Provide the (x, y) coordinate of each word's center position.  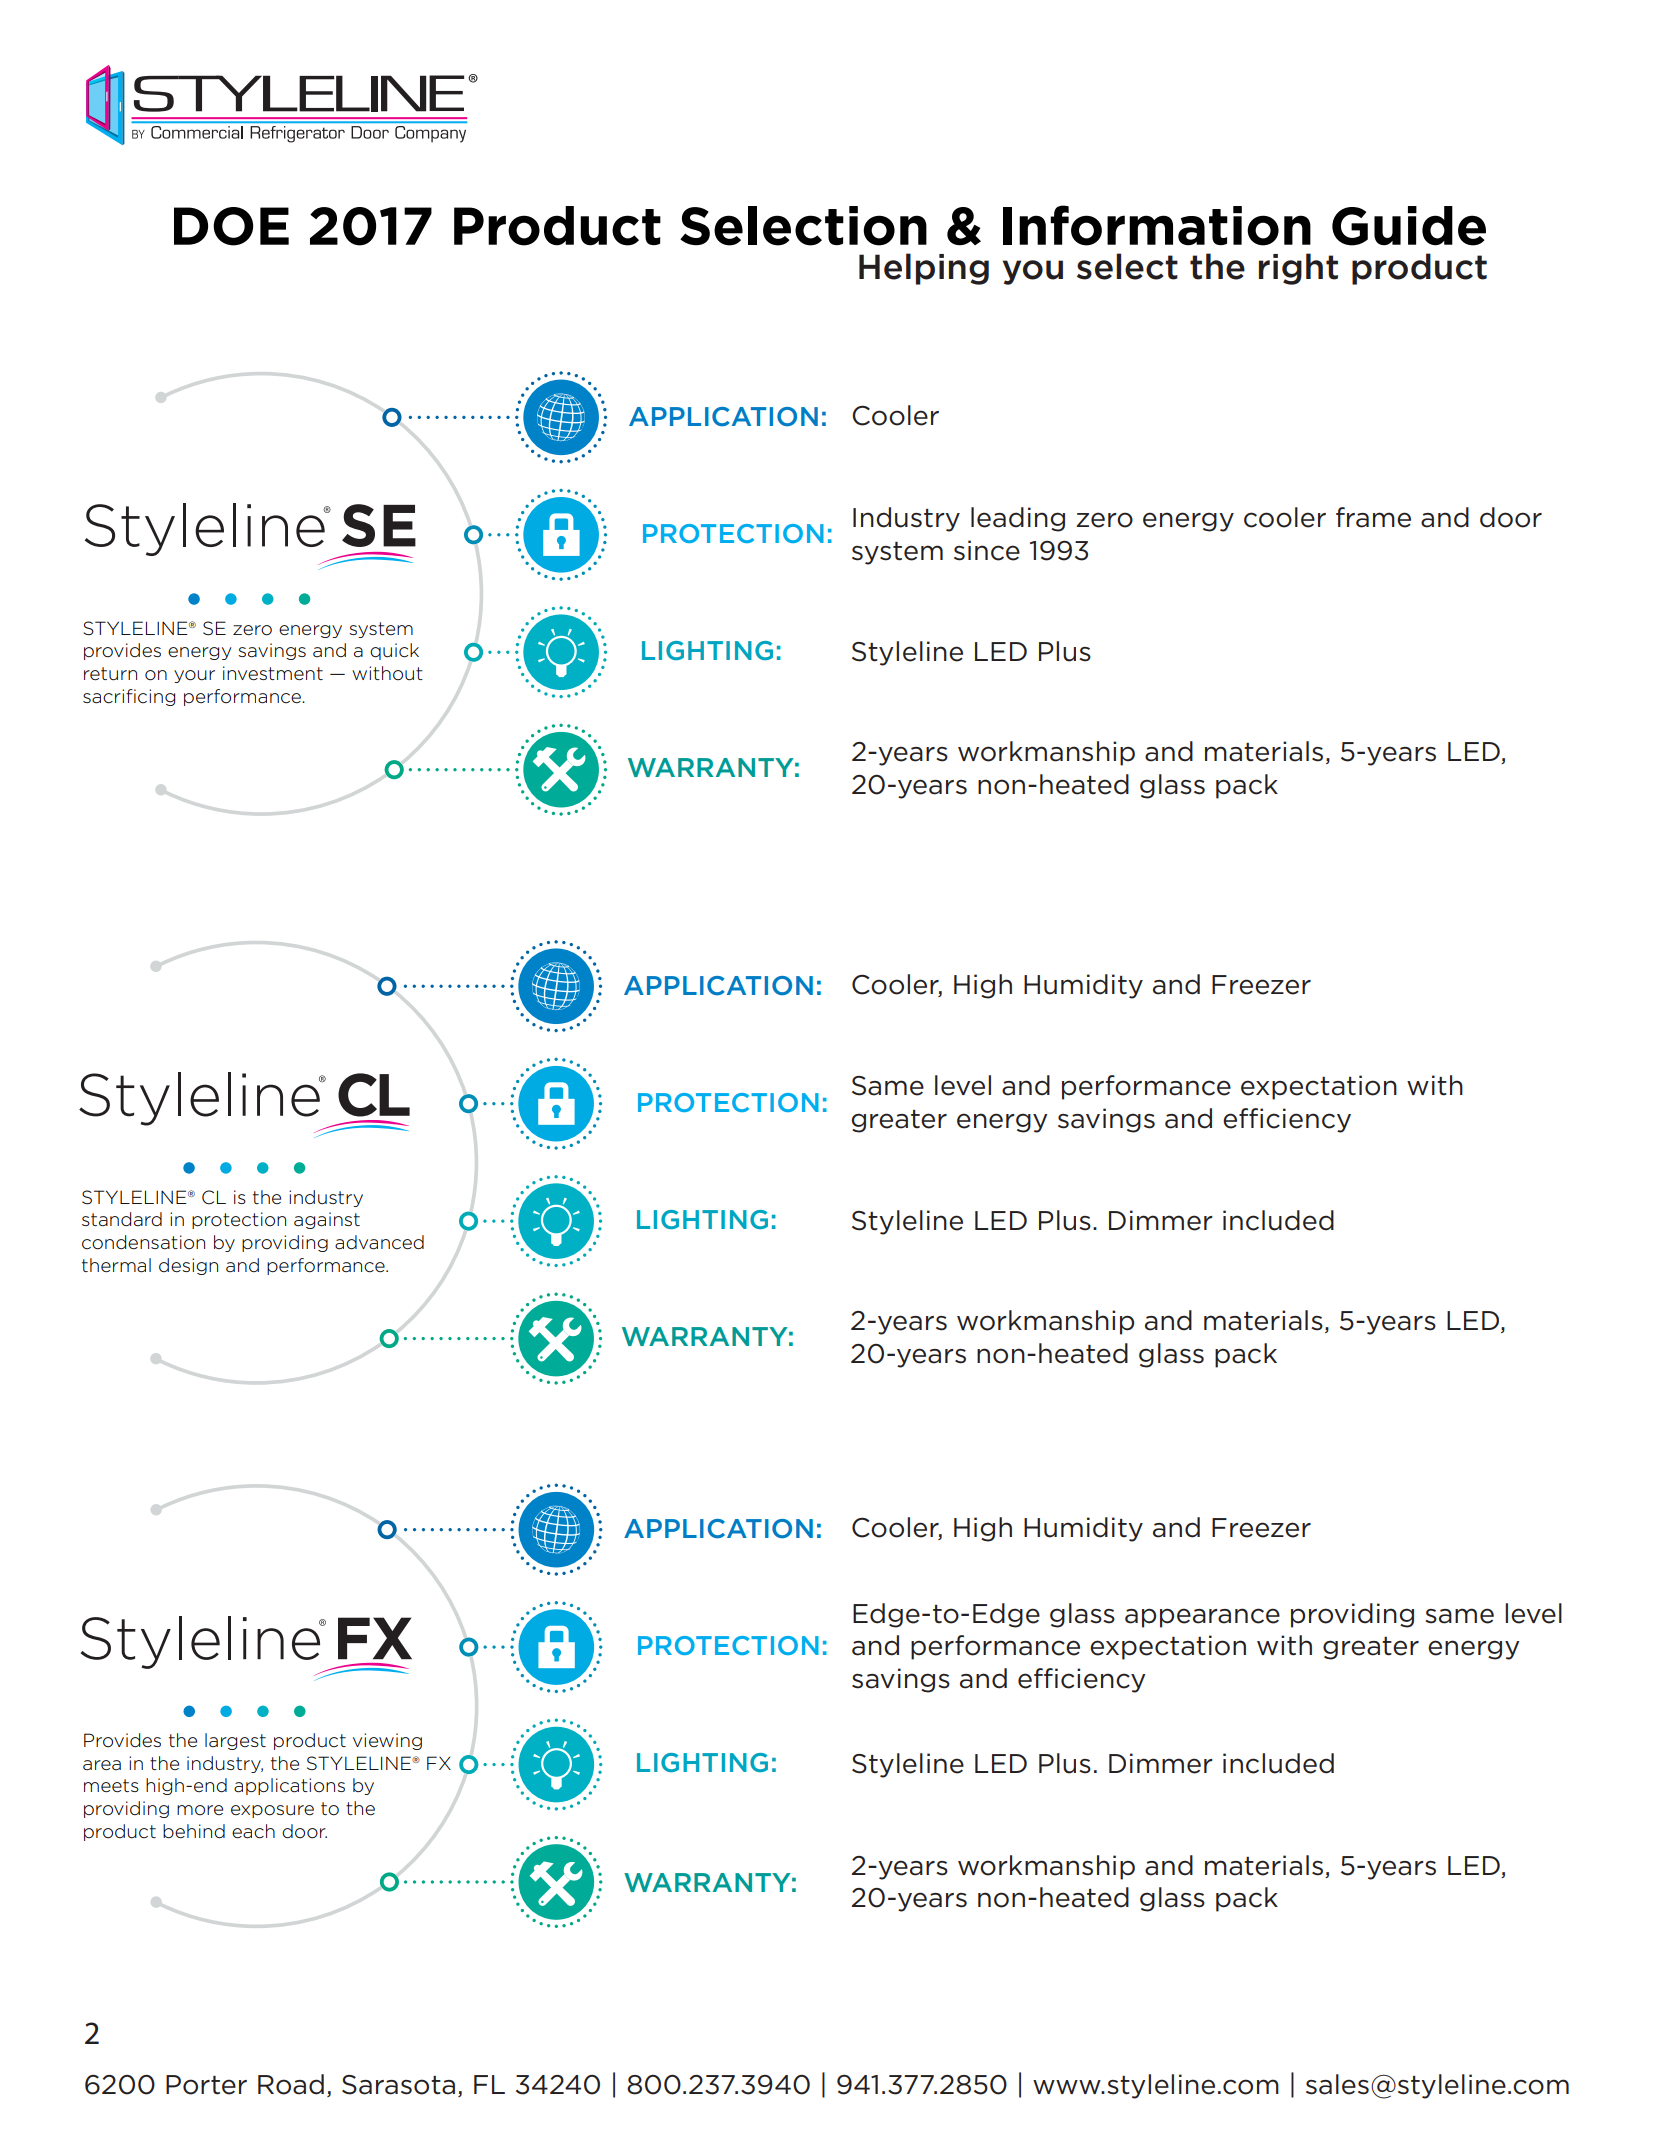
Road (291, 2084)
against (327, 1220)
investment (273, 673)
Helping (924, 269)
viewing (387, 1741)
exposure (272, 1811)
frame (1373, 517)
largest (235, 1741)
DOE (231, 226)
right (1298, 269)
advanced (379, 1242)
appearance (1202, 1618)
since (987, 550)
